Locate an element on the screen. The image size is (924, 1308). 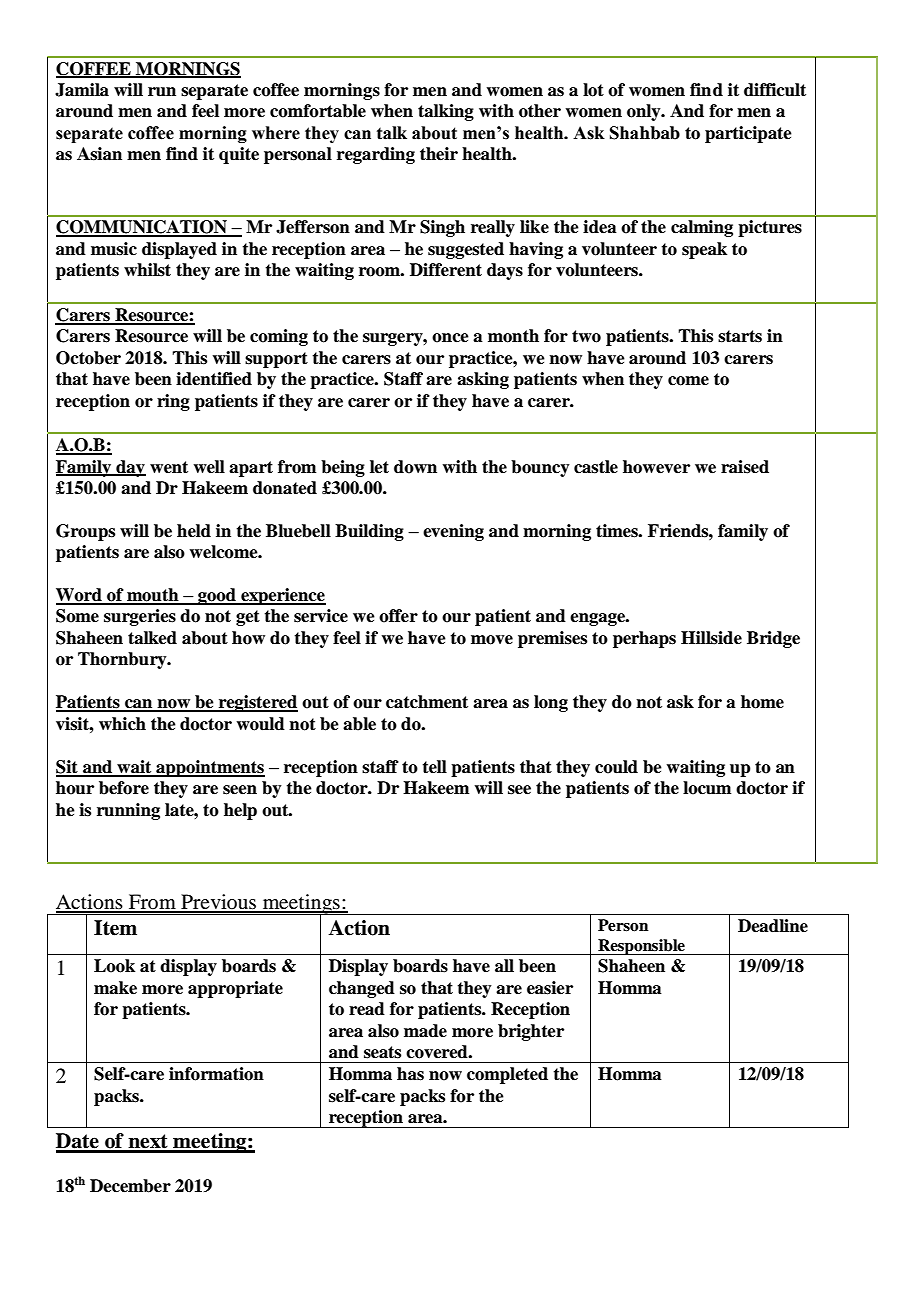
surgeries is located at coordinates (140, 617).
